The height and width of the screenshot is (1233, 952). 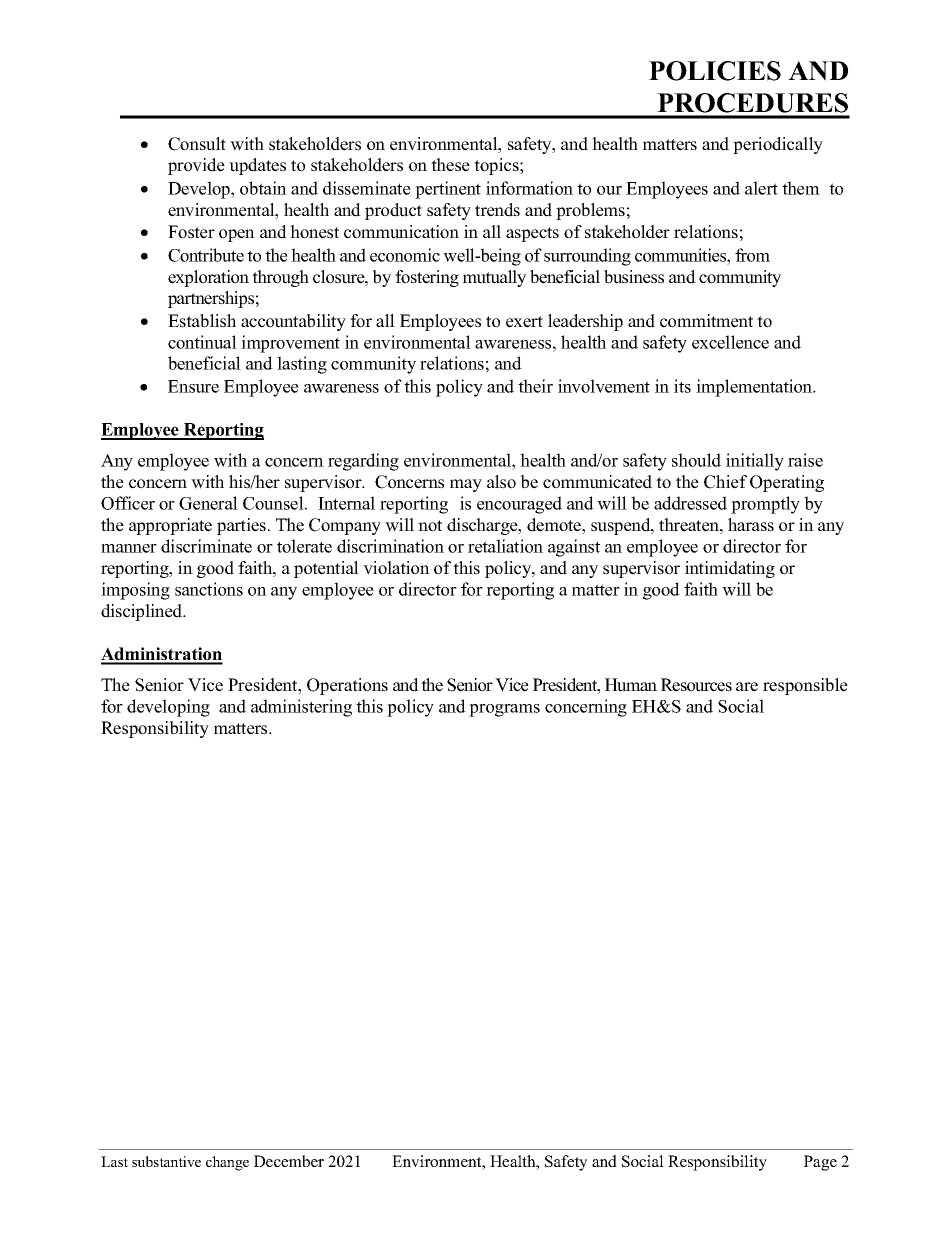 I want to click on General, so click(x=208, y=503).
